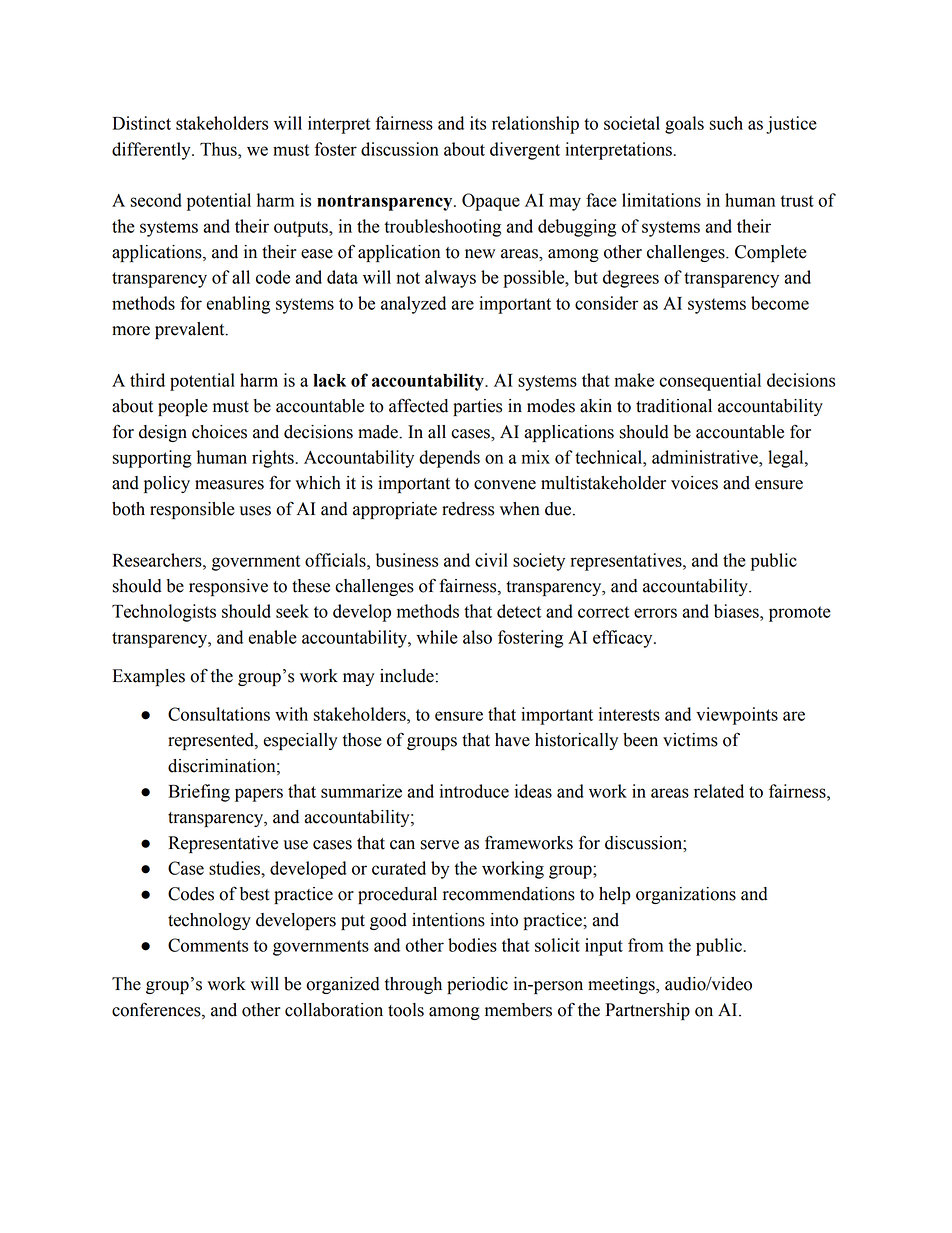 The width and height of the screenshot is (952, 1233). What do you see at coordinates (491, 560) in the screenshot?
I see `civil` at bounding box center [491, 560].
